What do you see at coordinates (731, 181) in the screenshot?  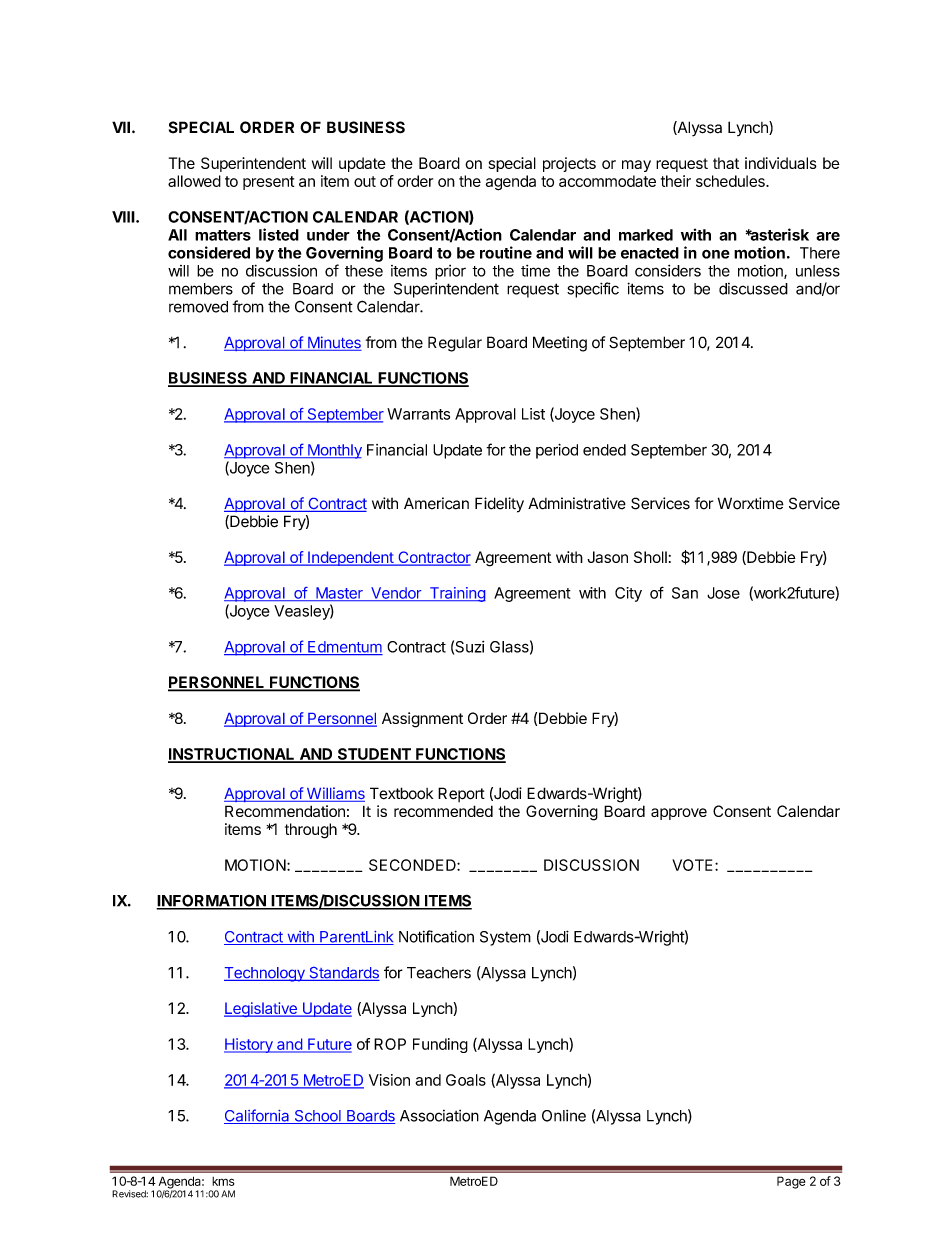 I see `schedules` at bounding box center [731, 181].
